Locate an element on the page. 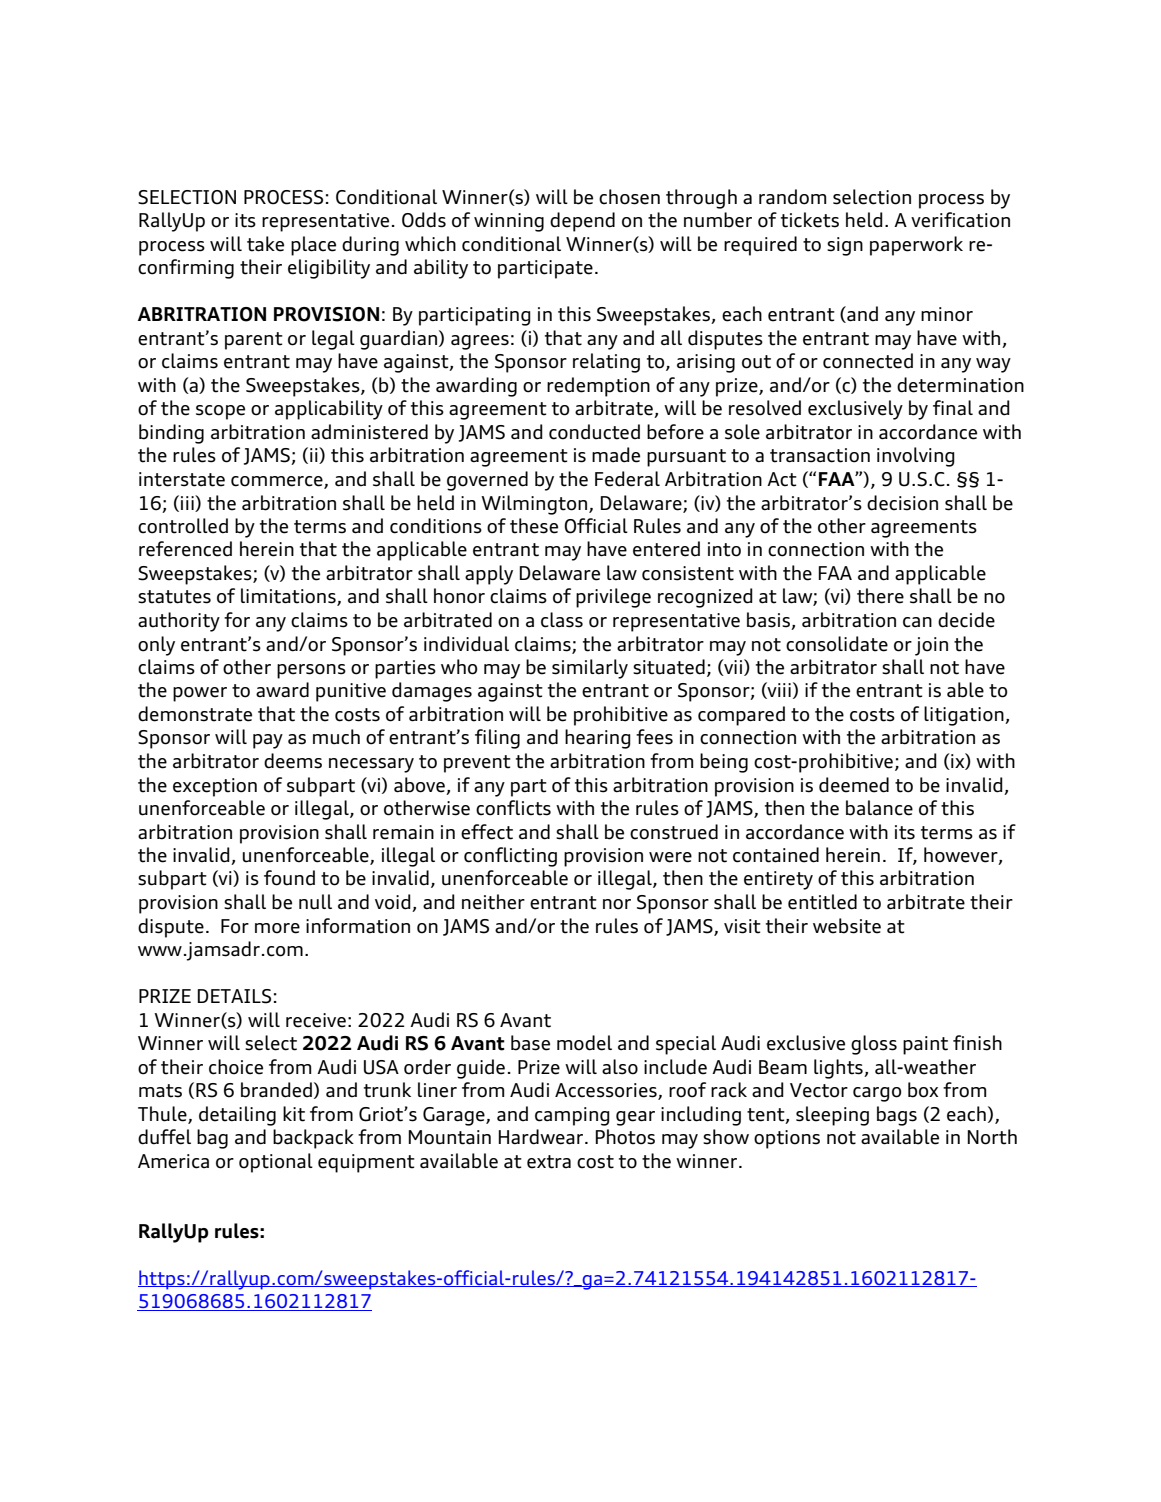 The height and width of the image is (1502, 1161). detailing is located at coordinates (237, 1116).
